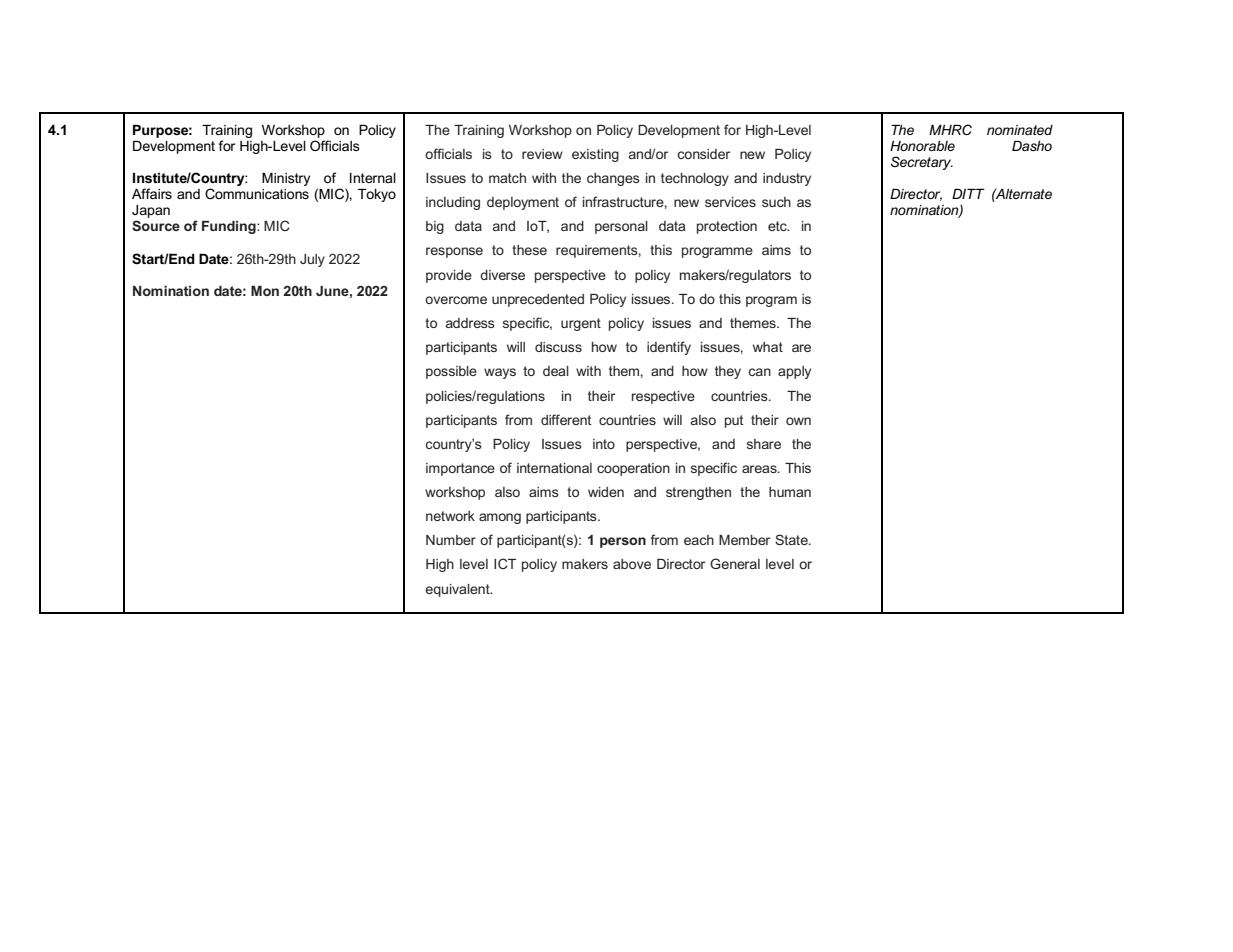 The width and height of the screenshot is (1233, 952). Describe the element at coordinates (286, 179) in the screenshot. I see `Ministry` at that location.
